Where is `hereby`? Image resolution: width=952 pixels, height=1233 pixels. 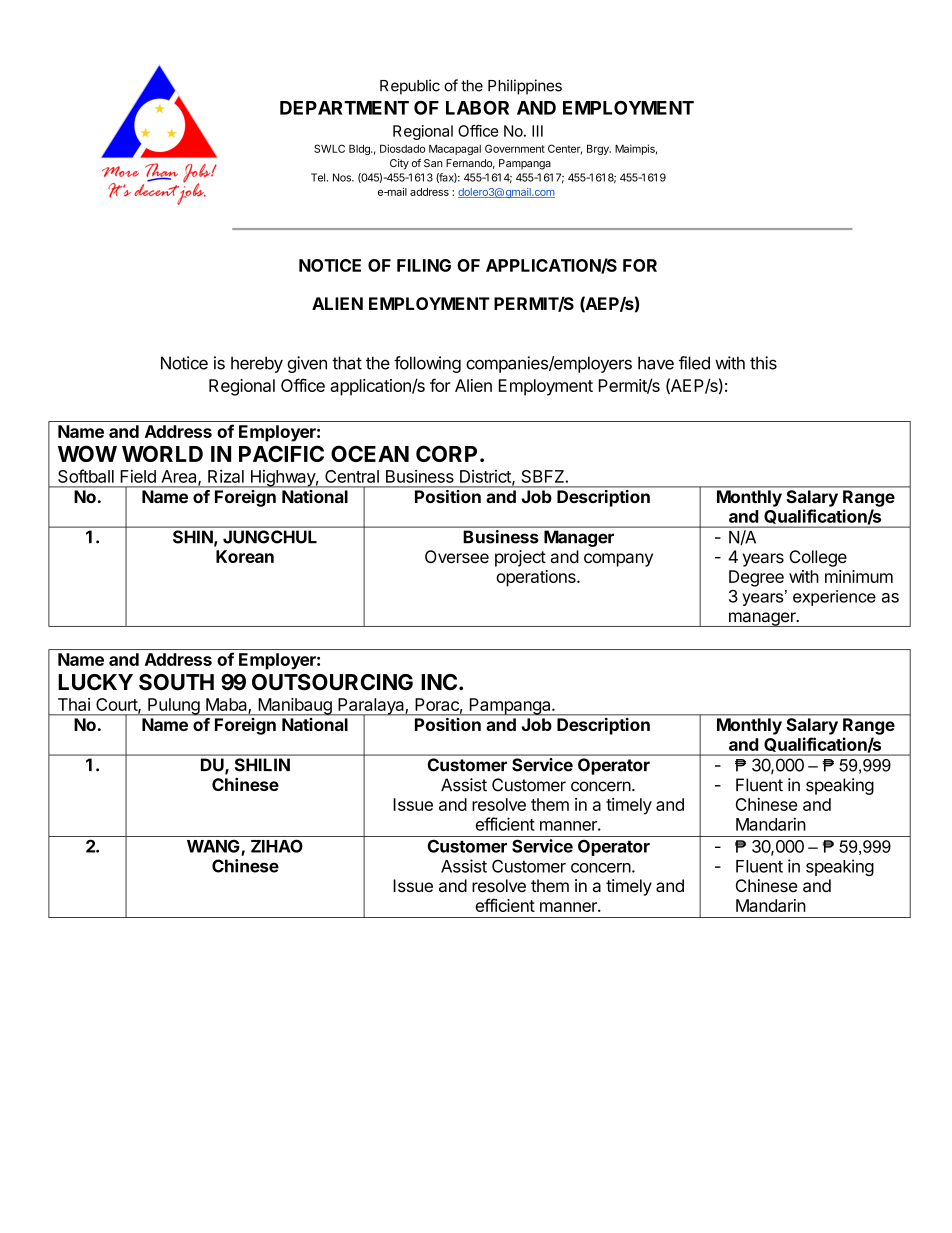
hereby is located at coordinates (257, 364).
